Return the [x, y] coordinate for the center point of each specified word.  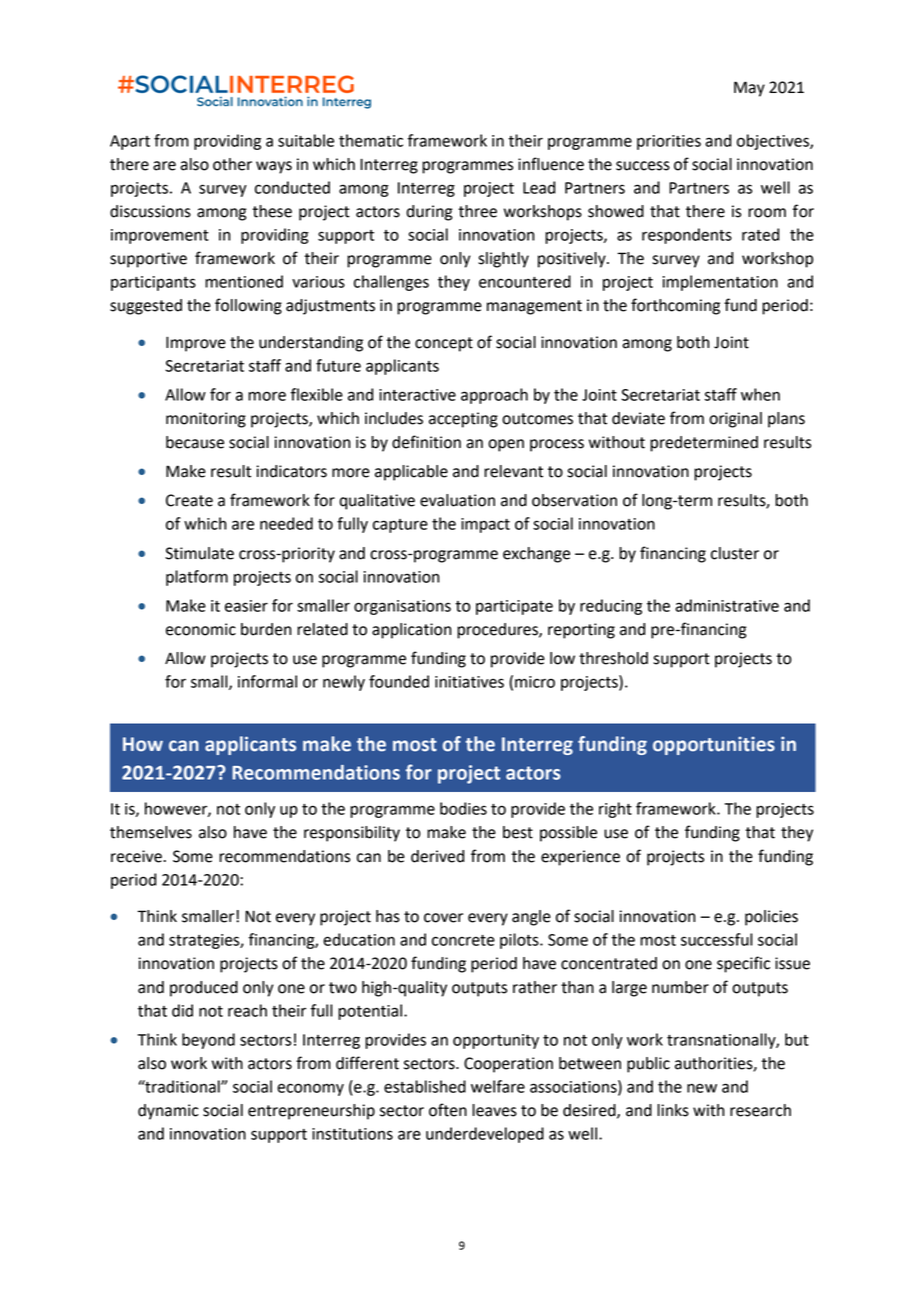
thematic [371, 140]
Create [189, 500]
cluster [735, 553]
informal [267, 681]
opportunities [714, 746]
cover [443, 918]
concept [444, 344]
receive [136, 856]
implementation [720, 283]
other [232, 164]
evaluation [457, 500]
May [749, 89]
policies [771, 918]
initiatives [469, 682]
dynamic [168, 1112]
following [248, 306]
